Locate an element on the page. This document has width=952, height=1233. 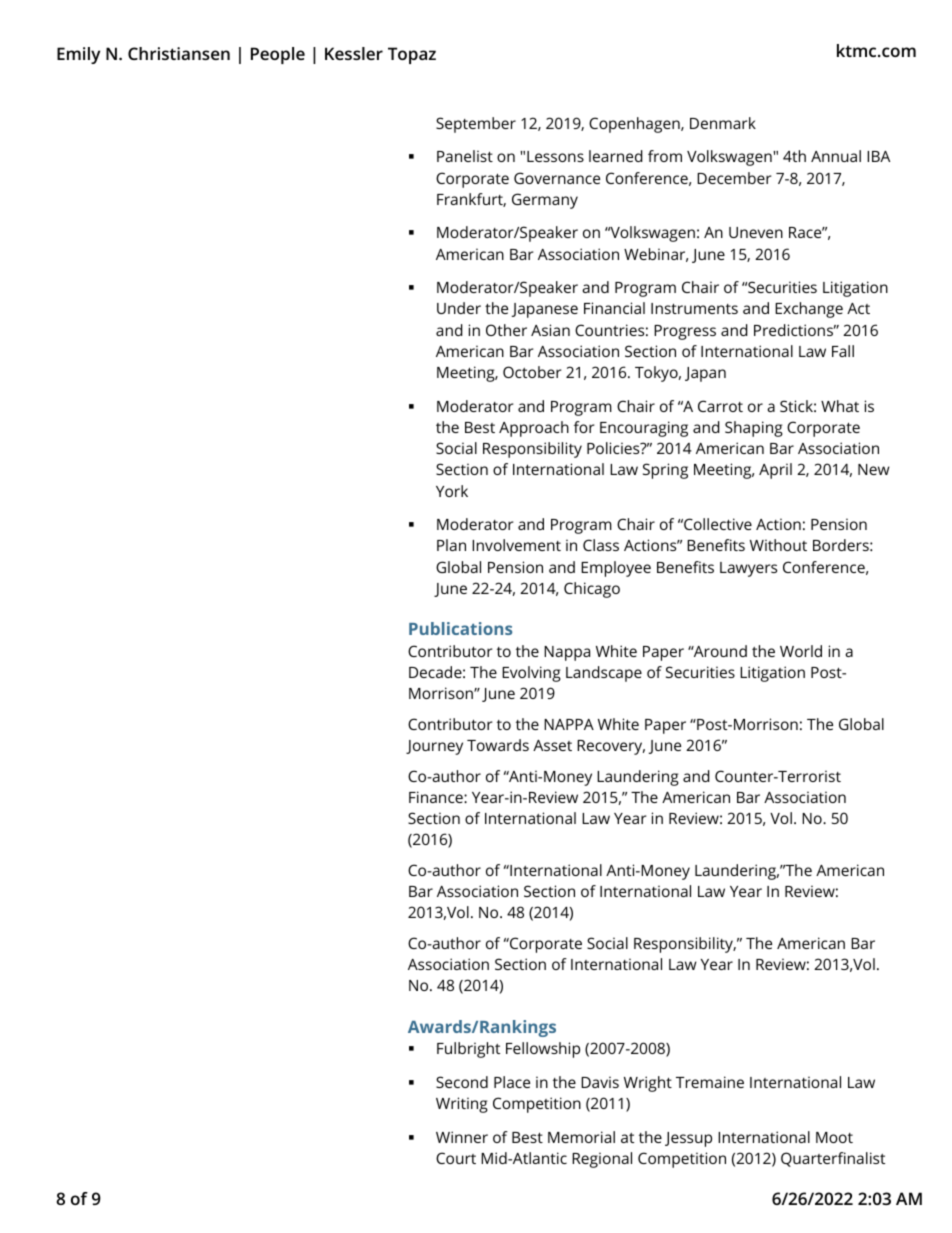
Denmark is located at coordinates (723, 123).
